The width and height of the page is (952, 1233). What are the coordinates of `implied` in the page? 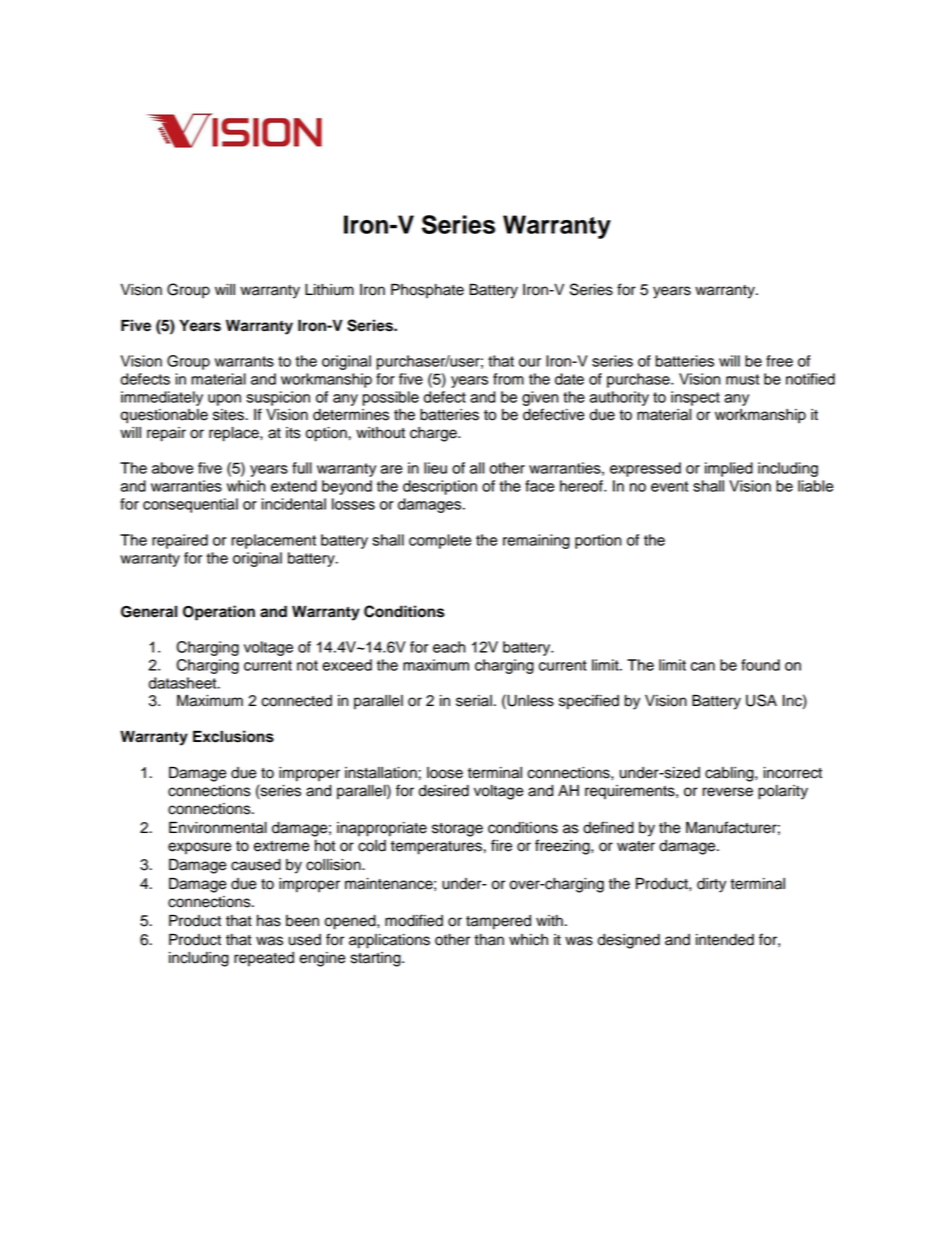 It's located at (729, 469).
